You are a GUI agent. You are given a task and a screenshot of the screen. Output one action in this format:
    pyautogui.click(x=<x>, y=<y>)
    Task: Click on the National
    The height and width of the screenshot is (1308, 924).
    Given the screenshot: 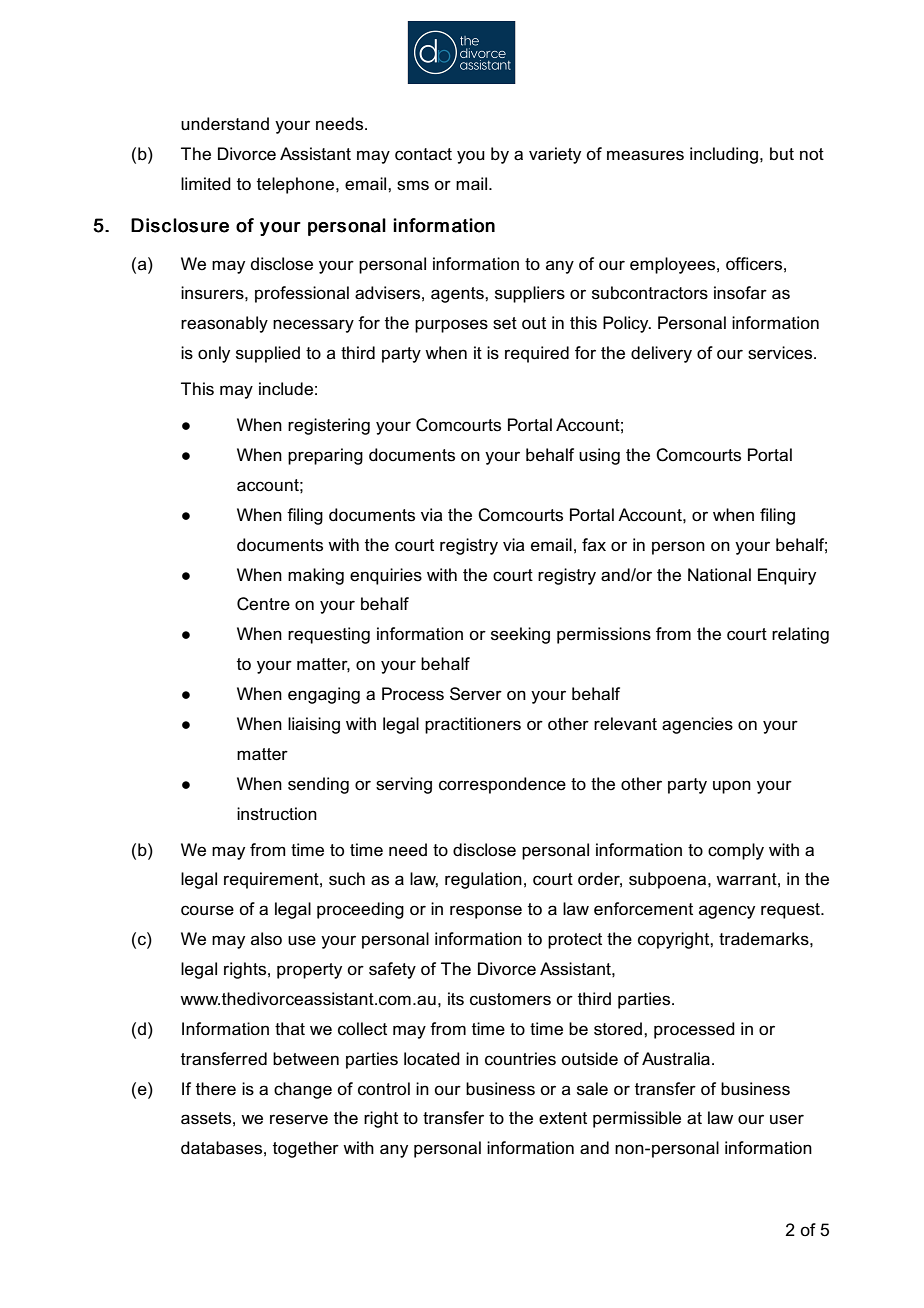 What is the action you would take?
    pyautogui.click(x=719, y=575)
